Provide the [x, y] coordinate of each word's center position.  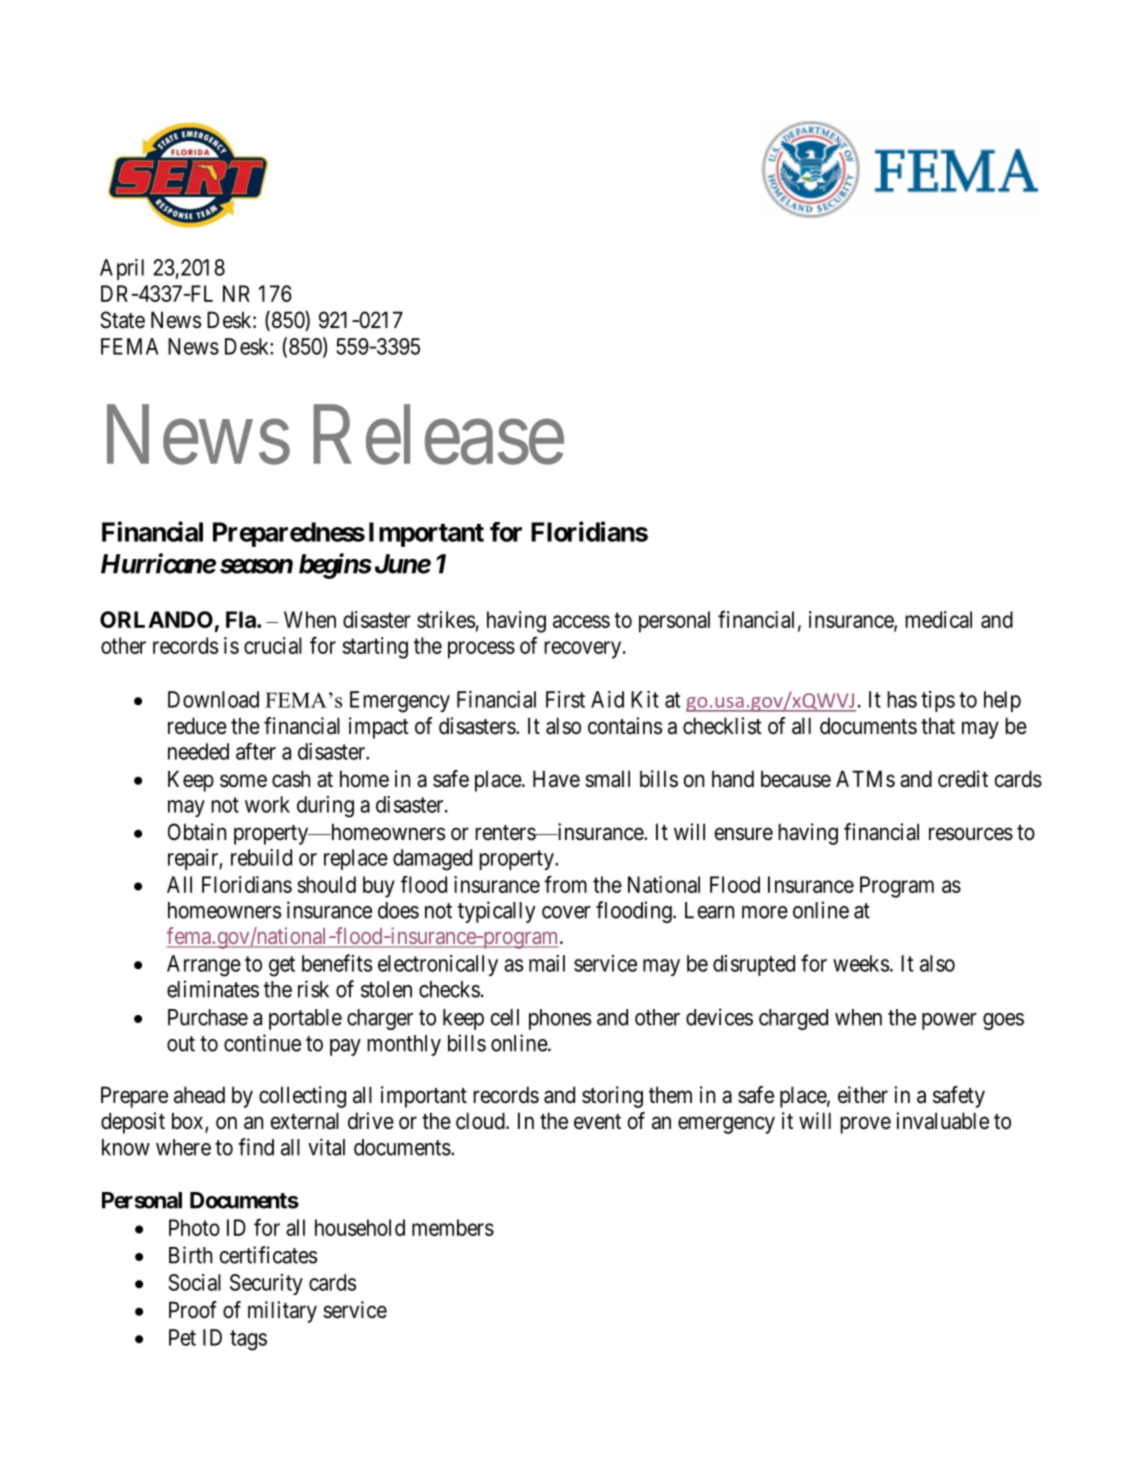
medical [938, 619]
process [481, 650]
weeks [861, 963]
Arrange [204, 966]
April [122, 269]
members [453, 1227]
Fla [242, 619]
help [1002, 701]
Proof [193, 1310]
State [122, 320]
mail [547, 963]
